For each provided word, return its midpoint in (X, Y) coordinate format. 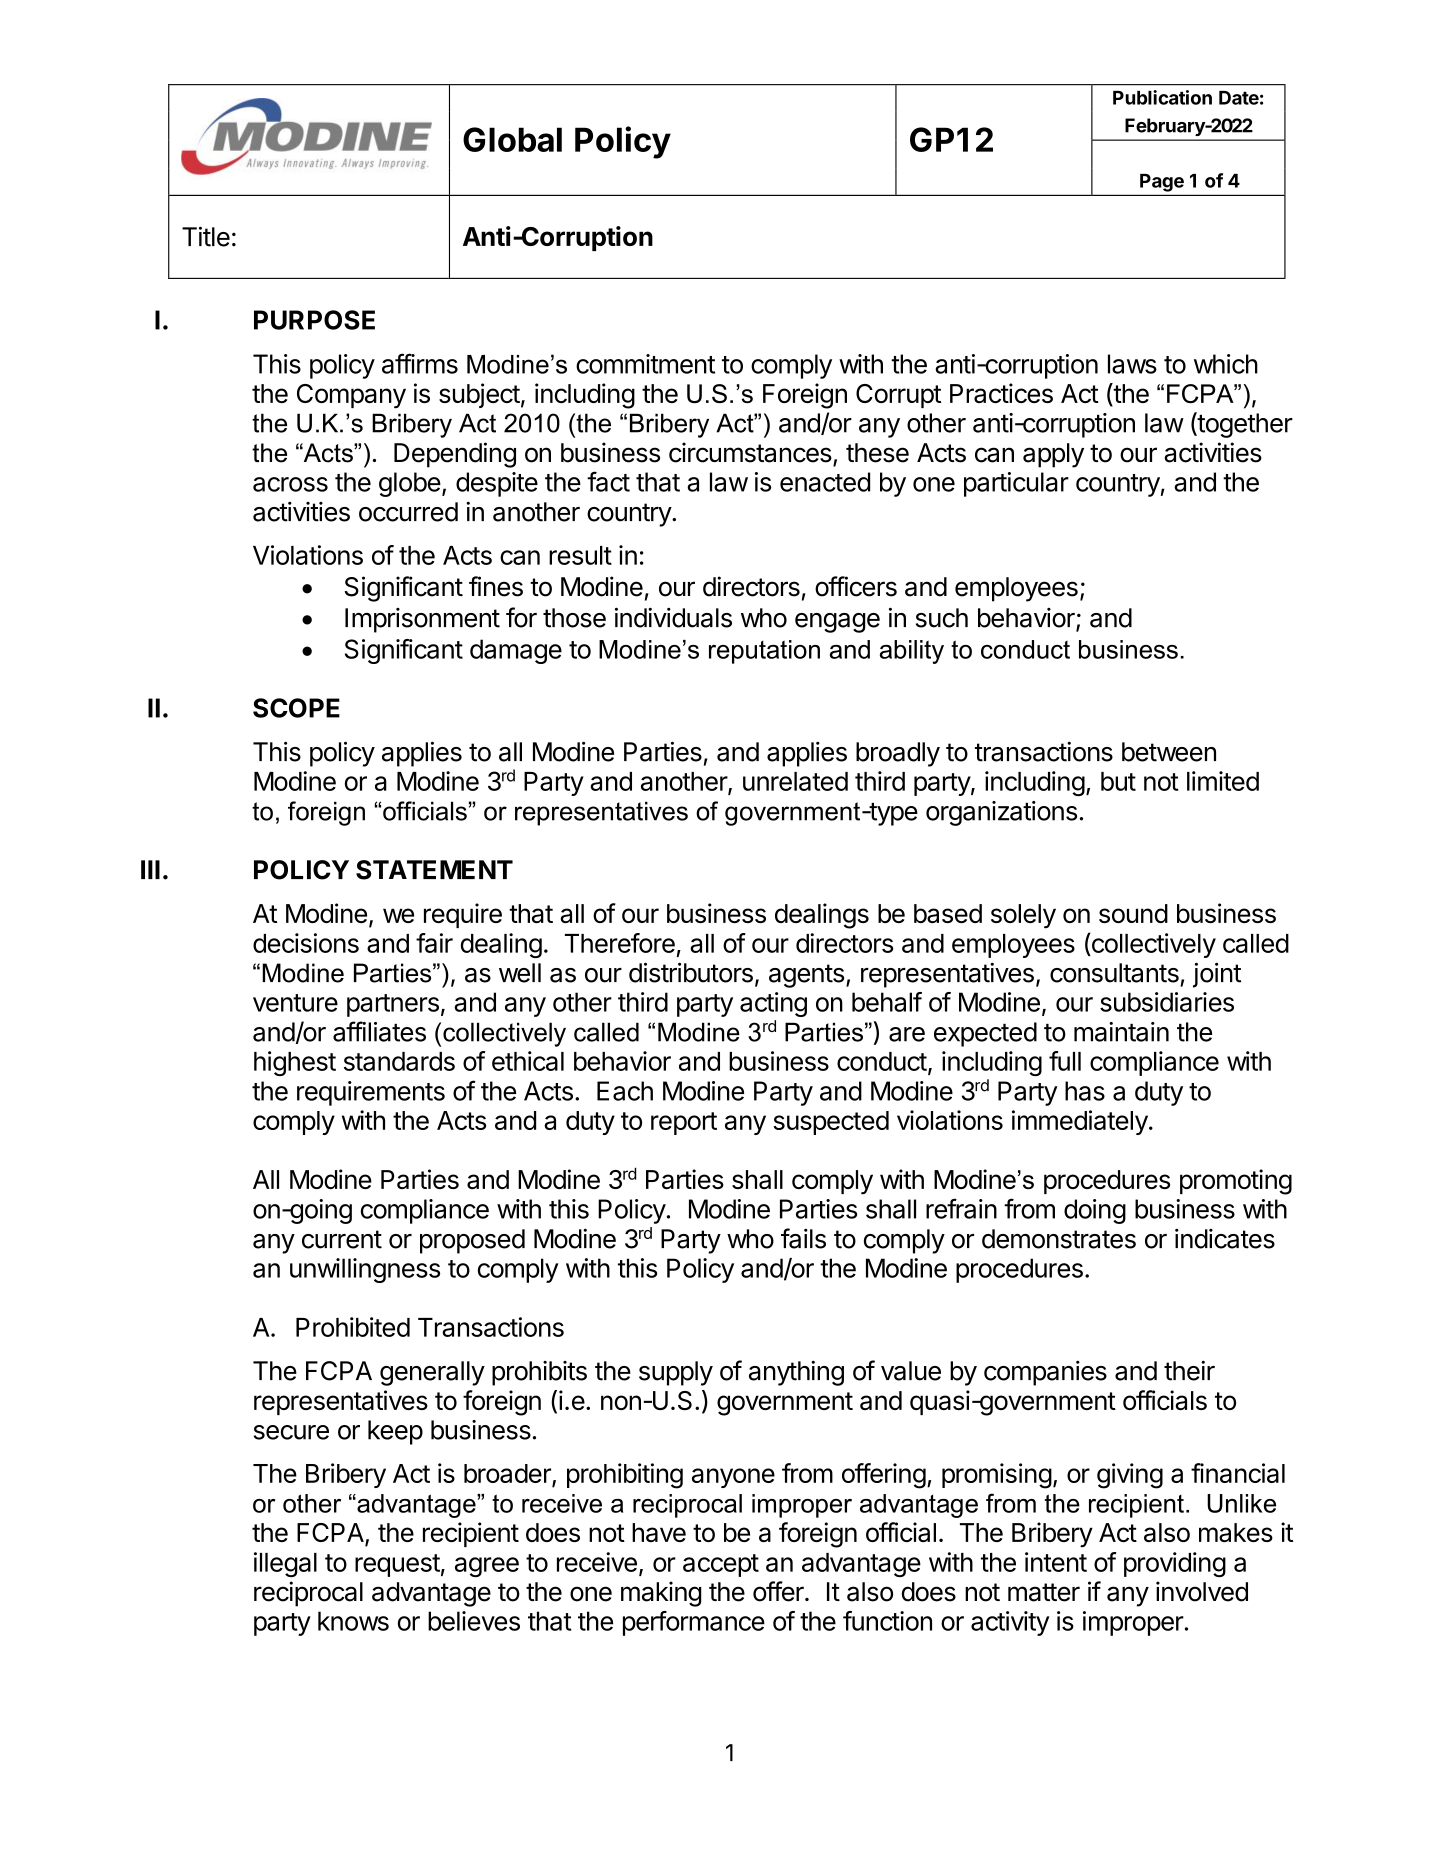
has (1085, 1091)
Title (206, 236)
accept (721, 1565)
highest (295, 1063)
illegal (285, 1564)
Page (1162, 183)
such (942, 618)
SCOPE (296, 708)
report (684, 1123)
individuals (673, 617)
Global (512, 139)
